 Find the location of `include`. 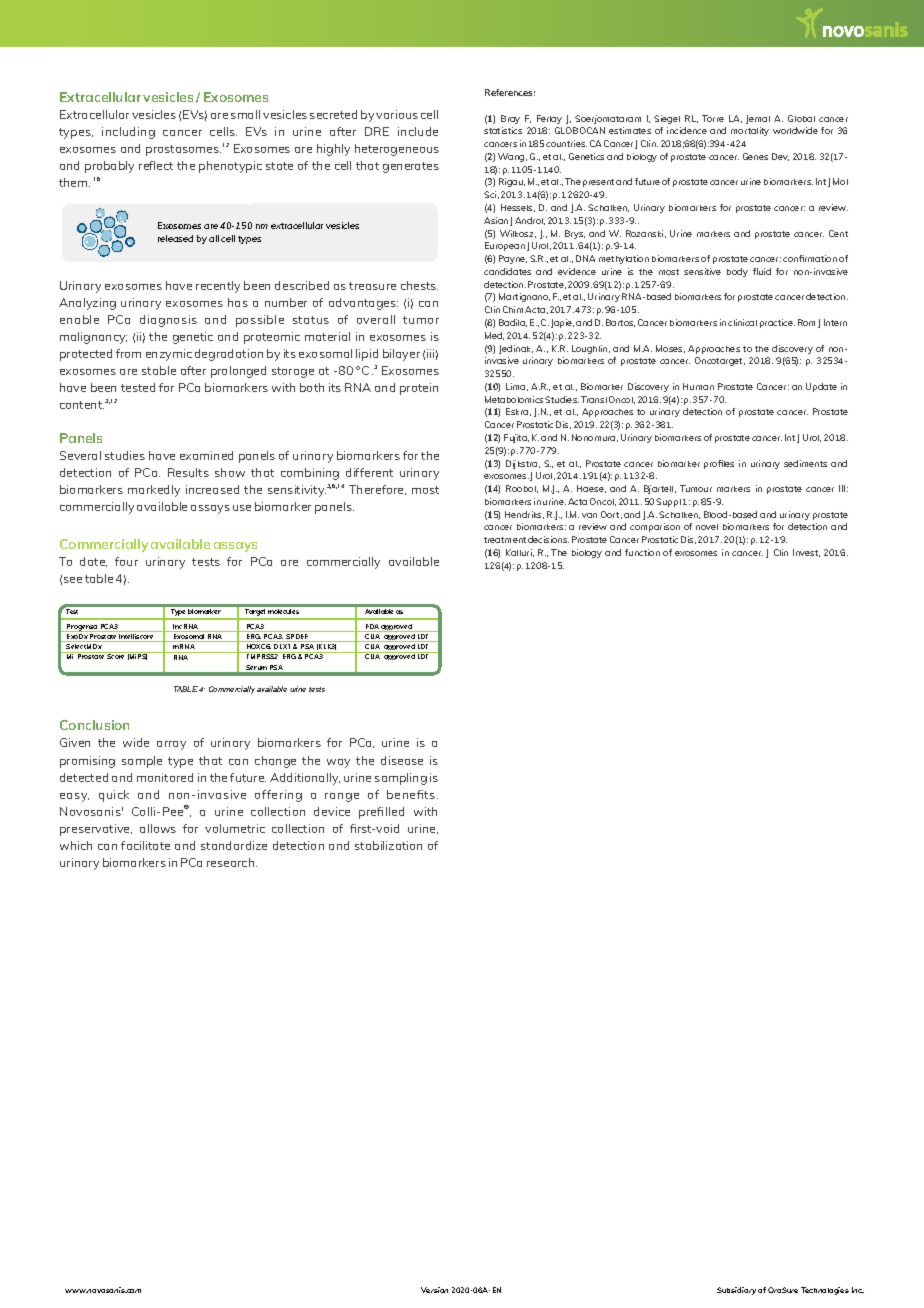

include is located at coordinates (418, 131).
